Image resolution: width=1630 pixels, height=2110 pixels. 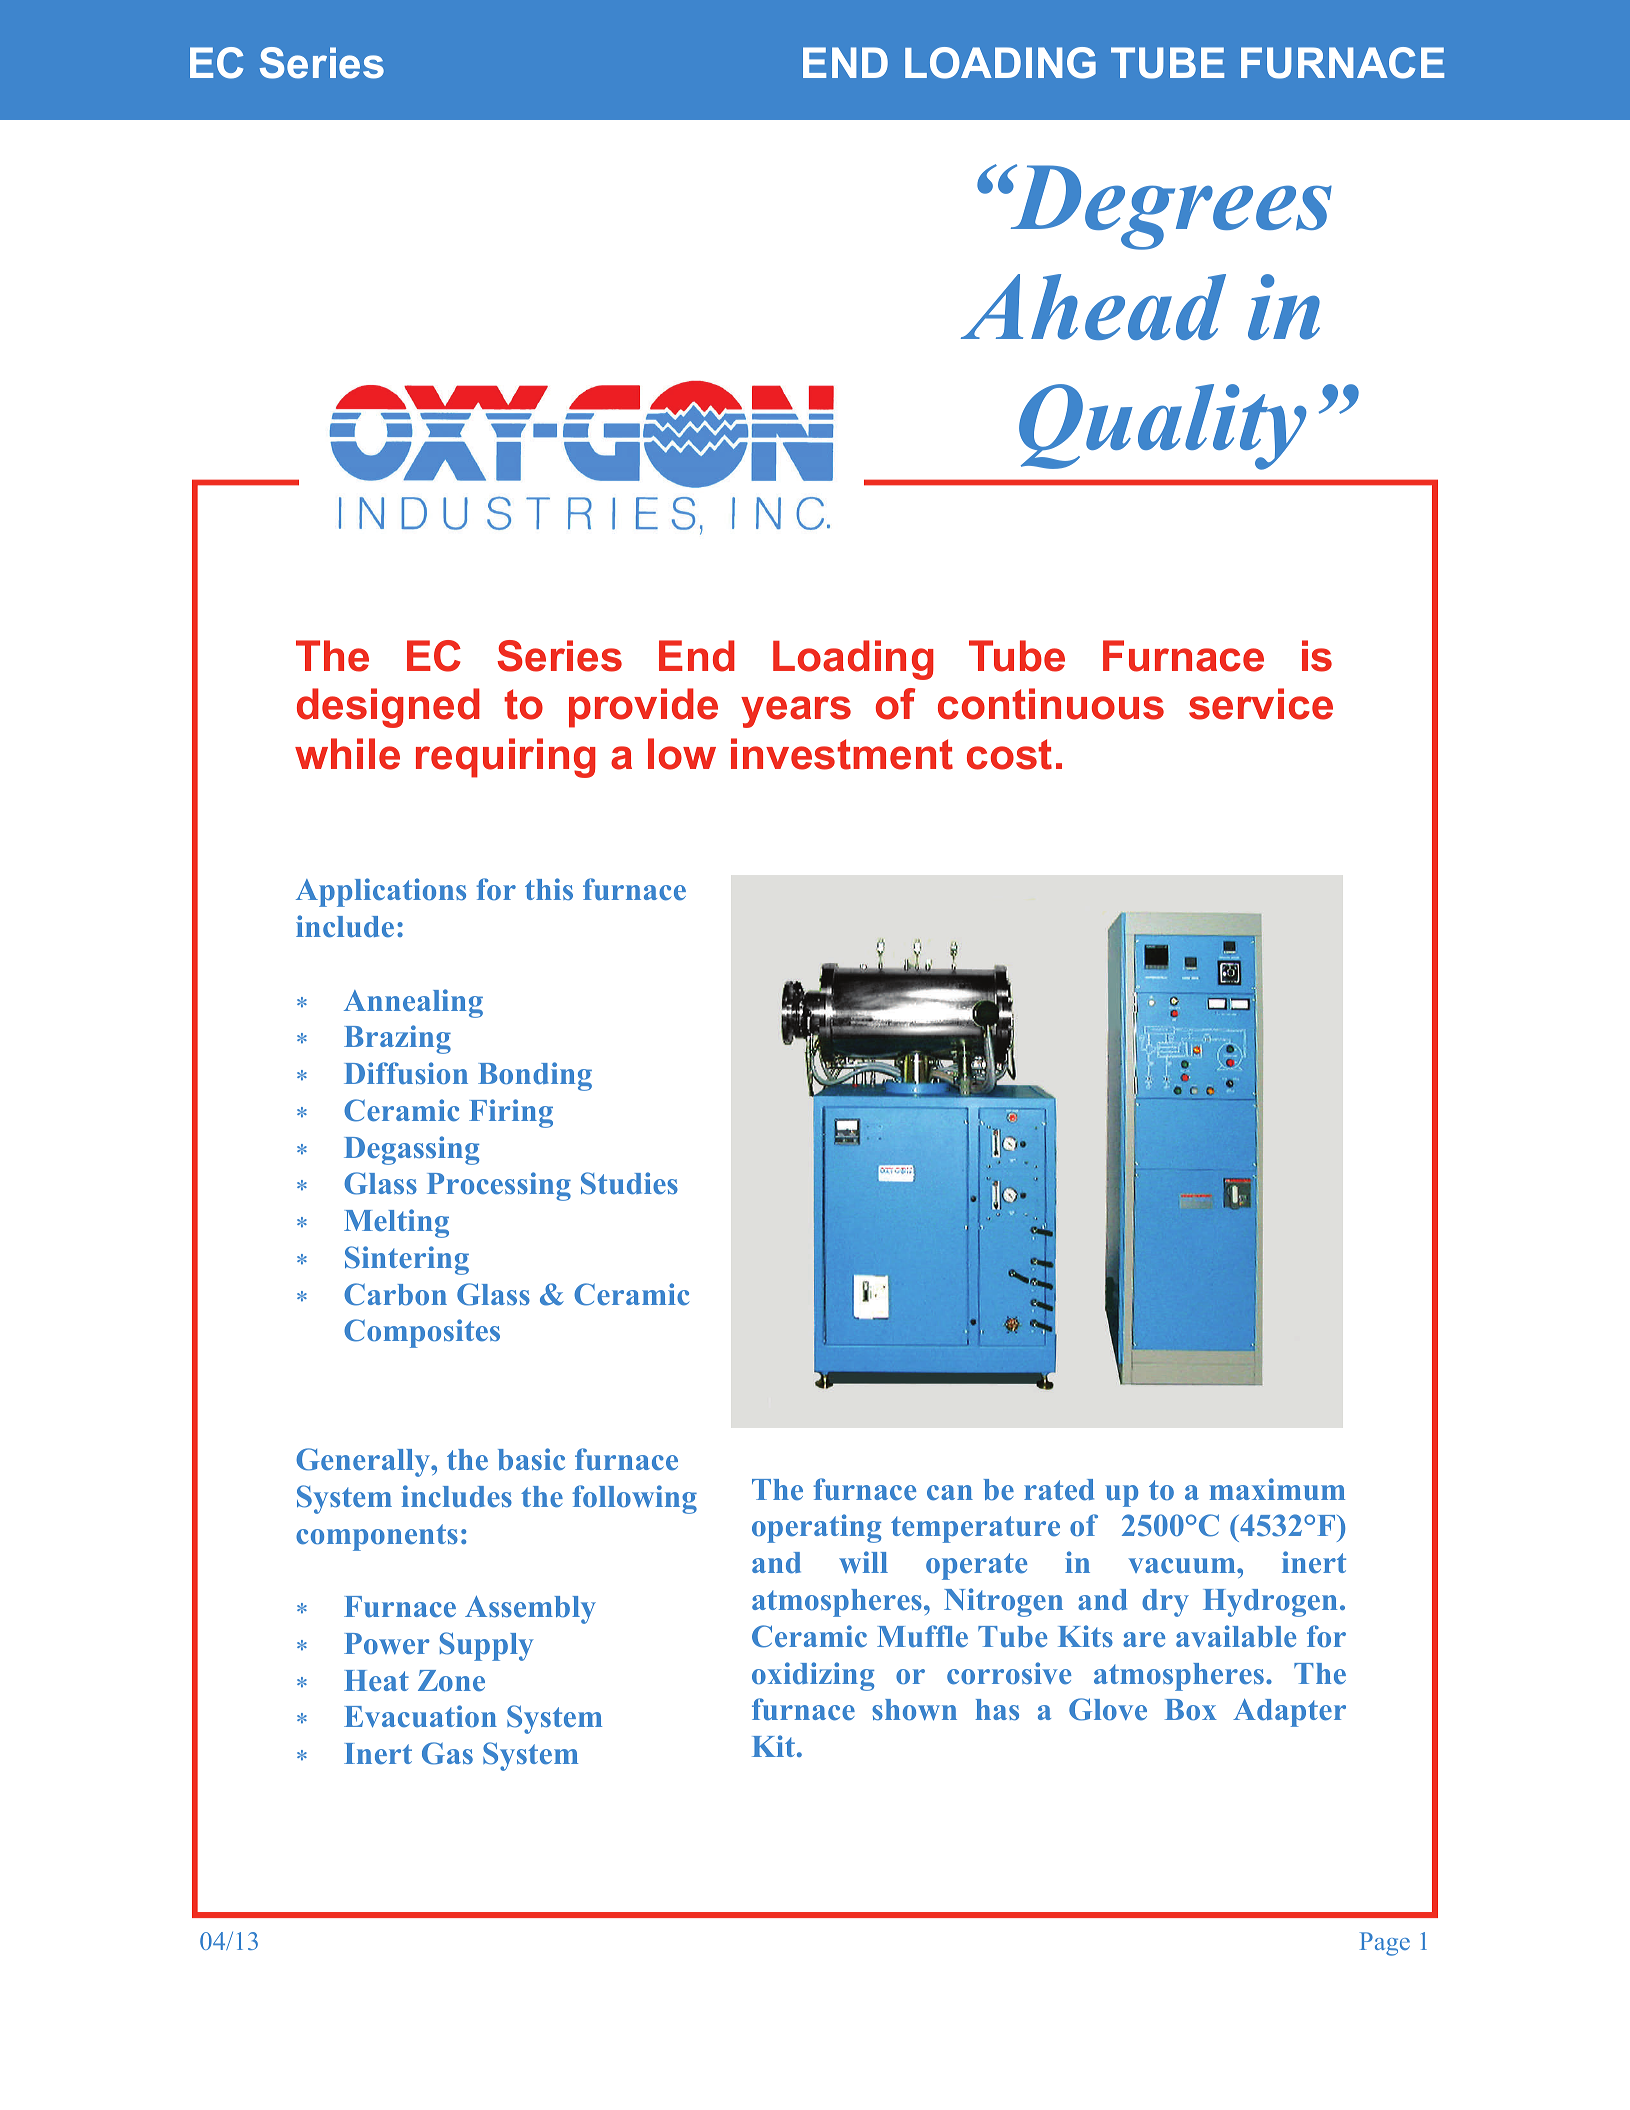 I want to click on Quality, so click(x=1162, y=427).
